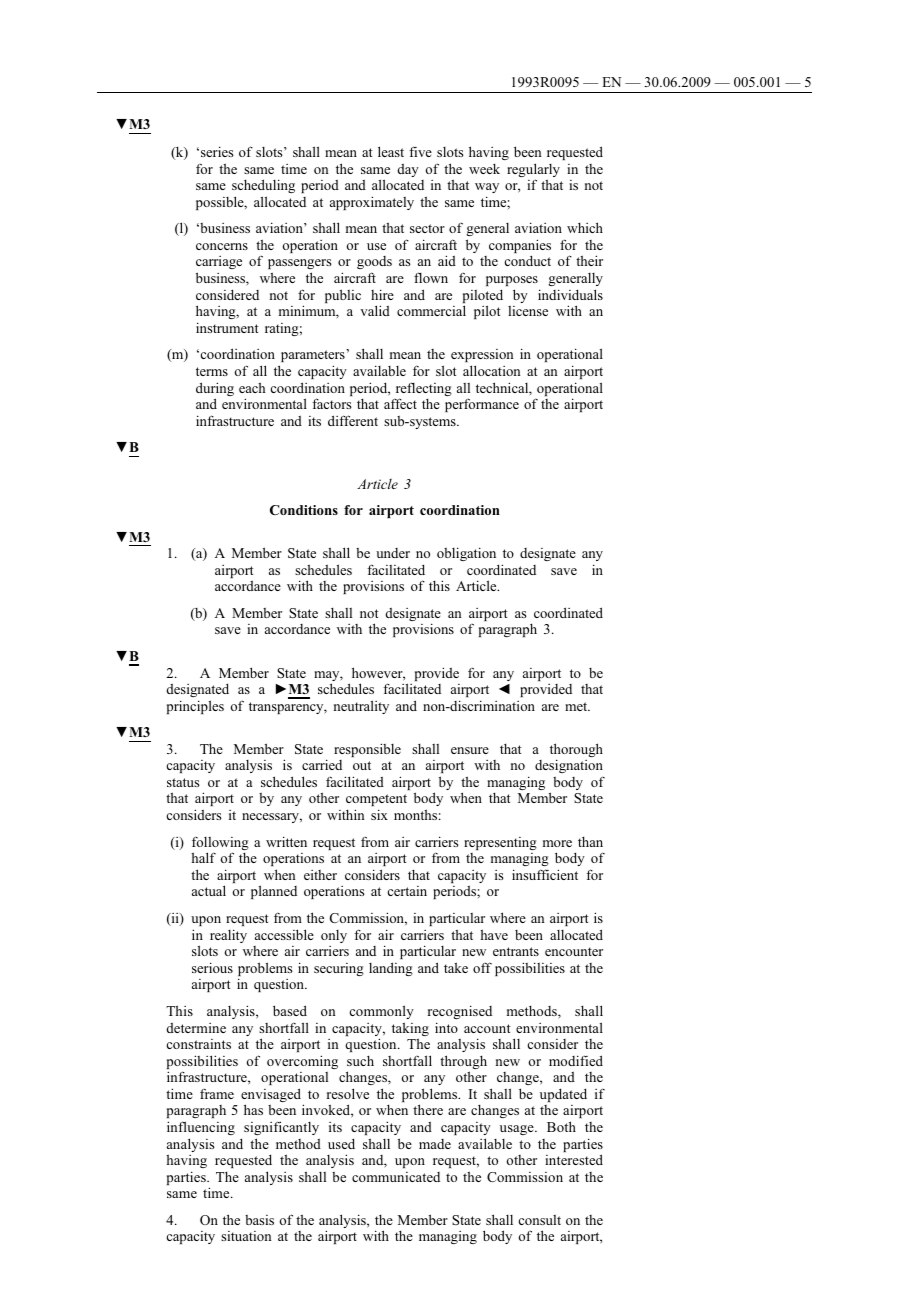  Describe the element at coordinates (195, 707) in the screenshot. I see `principles` at that location.
